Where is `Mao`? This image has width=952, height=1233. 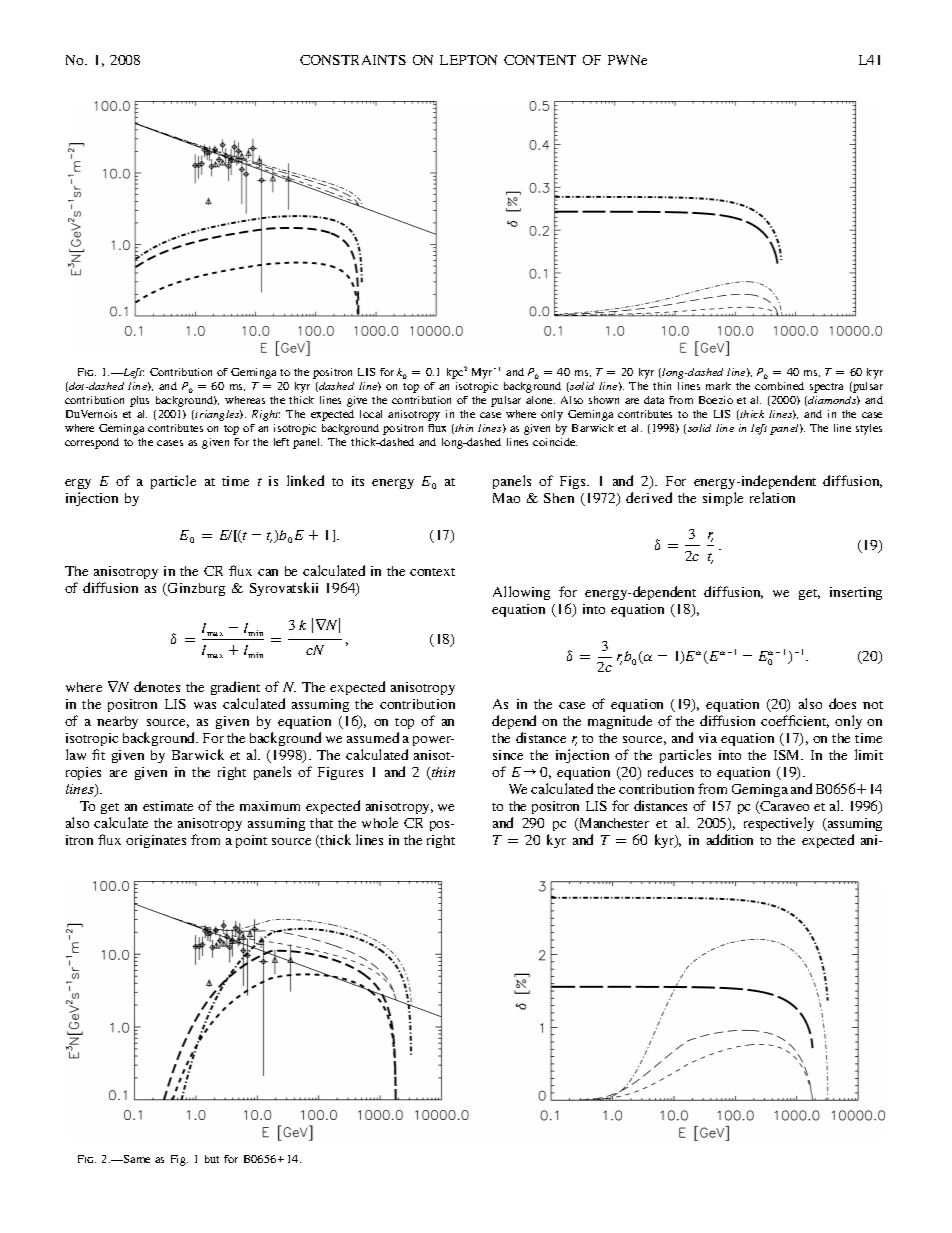 Mao is located at coordinates (506, 498).
